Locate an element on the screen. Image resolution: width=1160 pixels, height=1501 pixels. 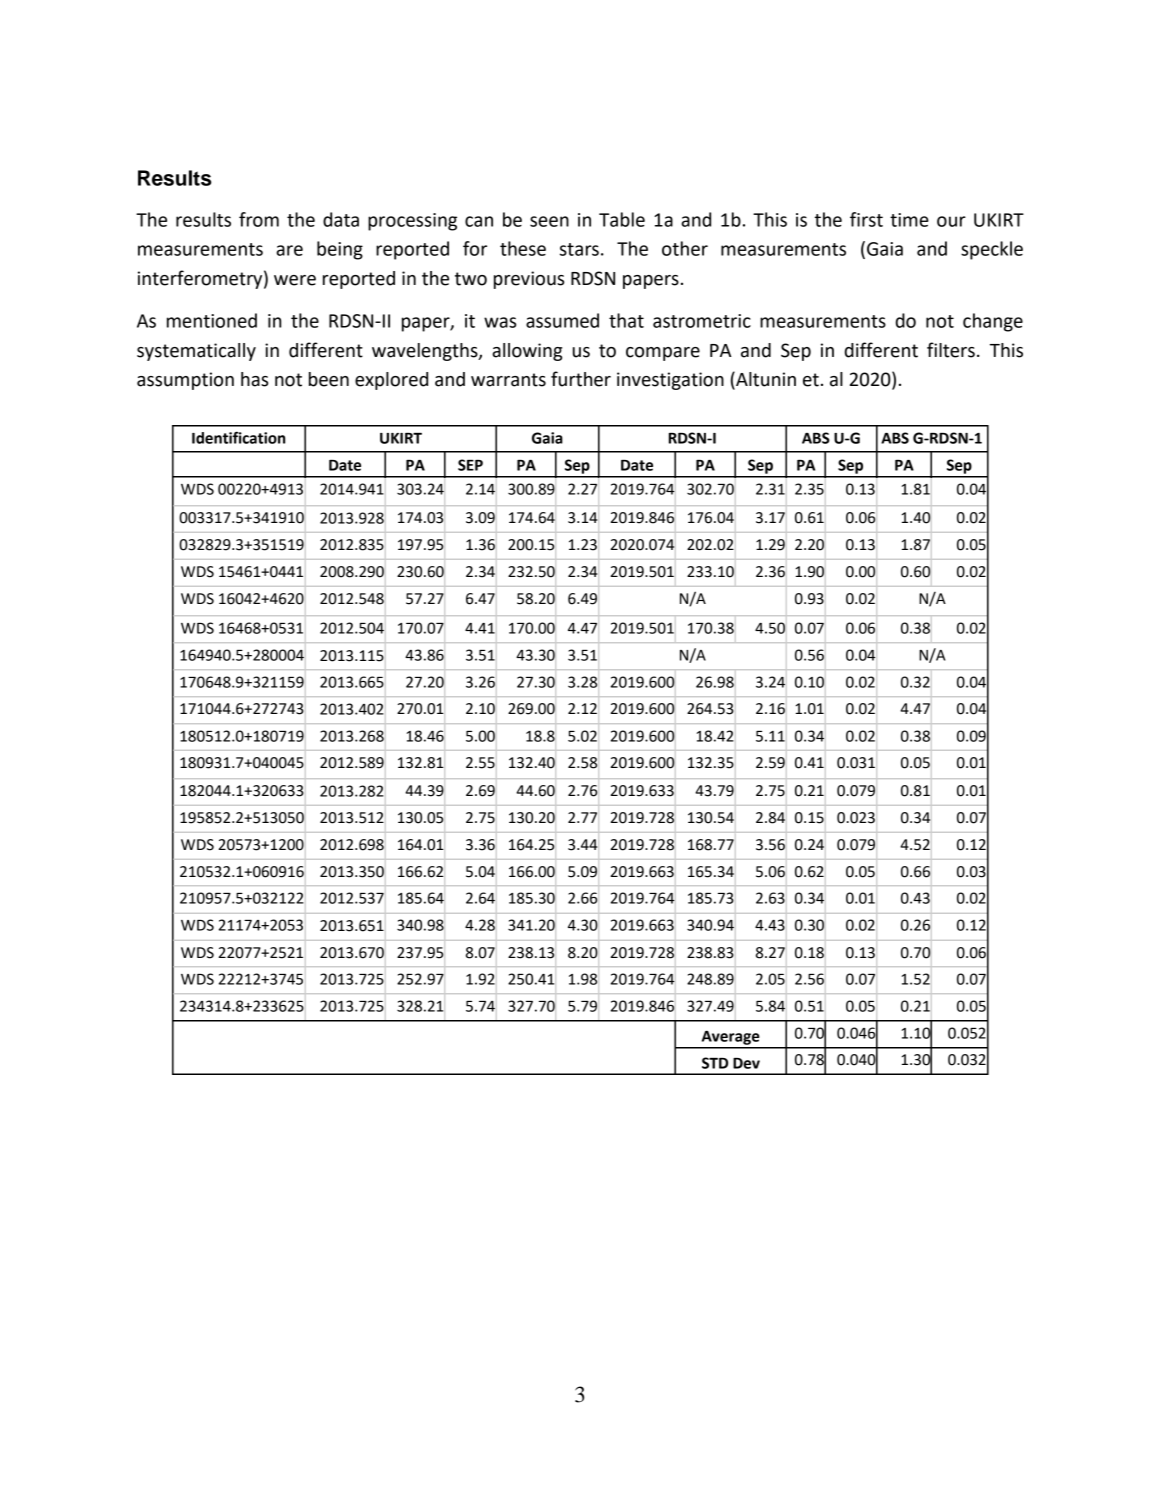
stars is located at coordinates (579, 249).
